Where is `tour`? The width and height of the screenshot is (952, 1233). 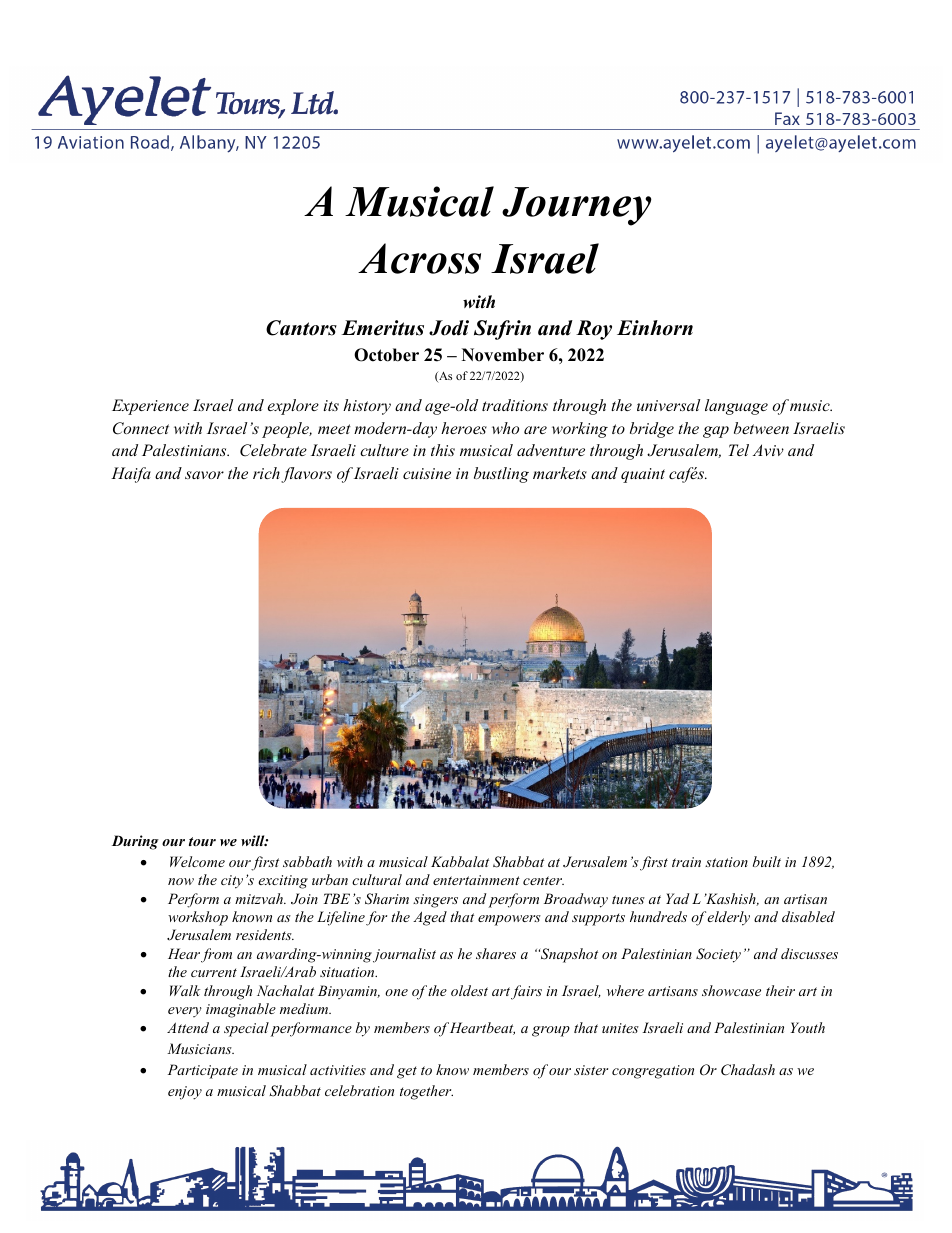 tour is located at coordinates (202, 841).
